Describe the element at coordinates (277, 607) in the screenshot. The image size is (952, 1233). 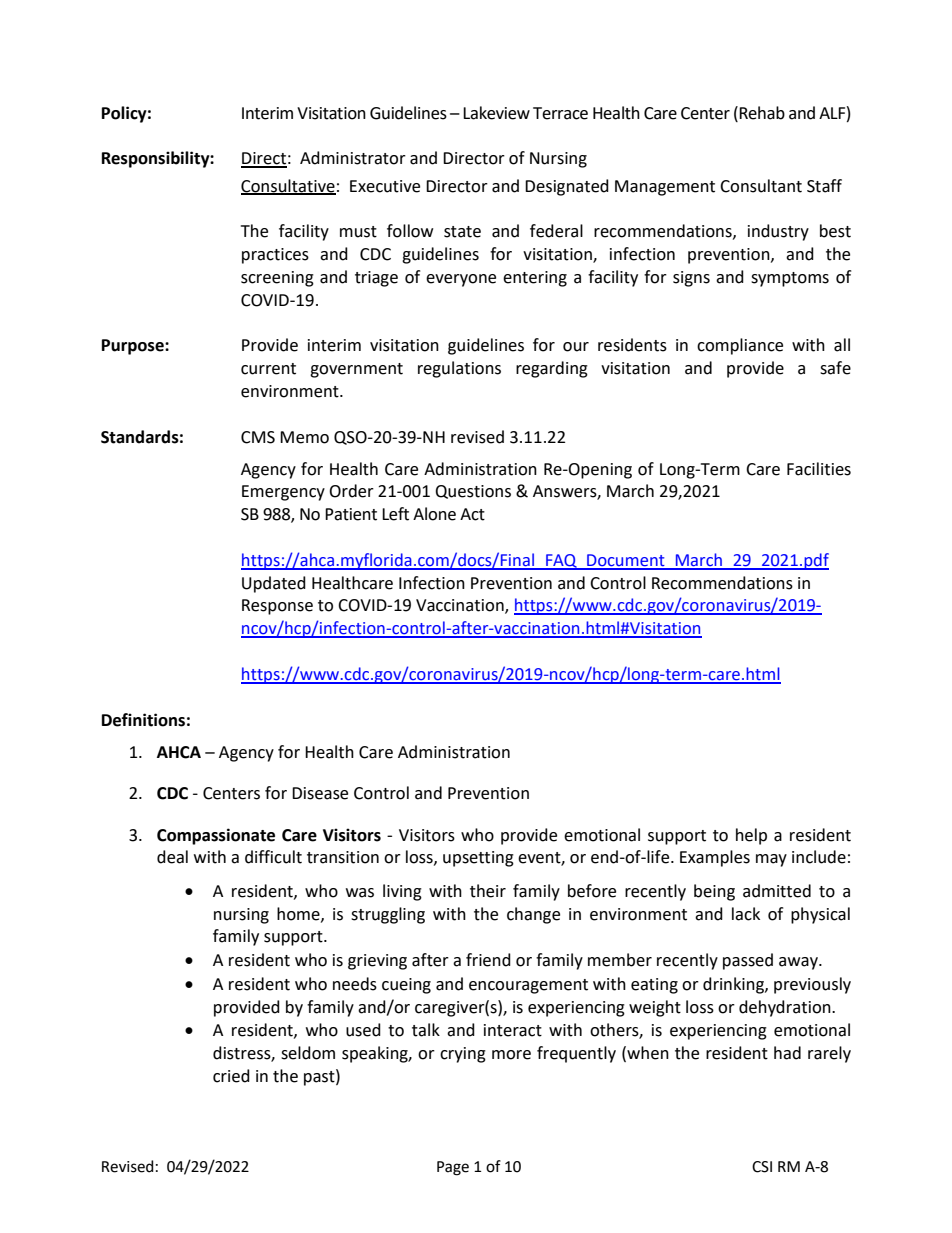
I see `Response` at that location.
